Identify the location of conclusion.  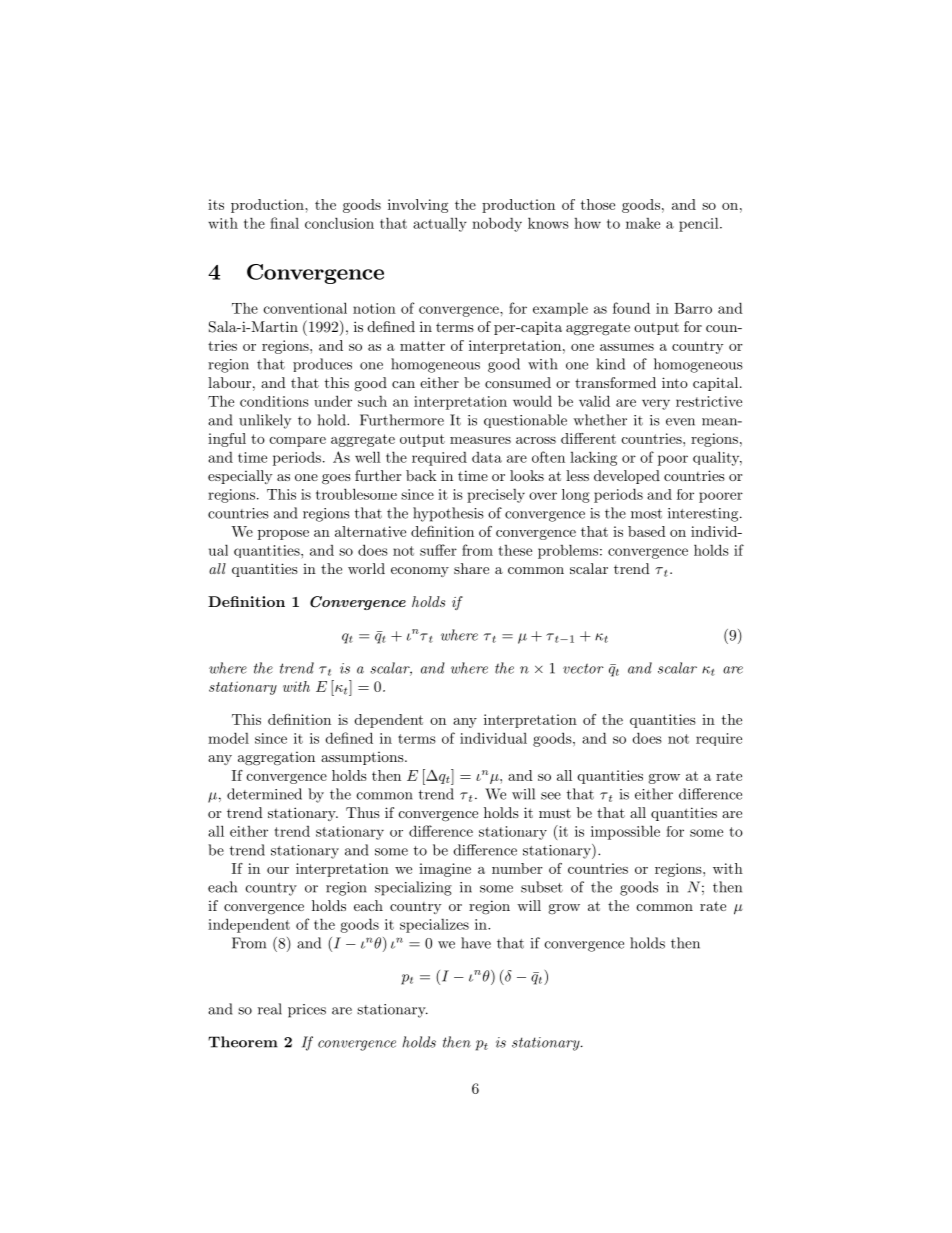
(339, 223).
